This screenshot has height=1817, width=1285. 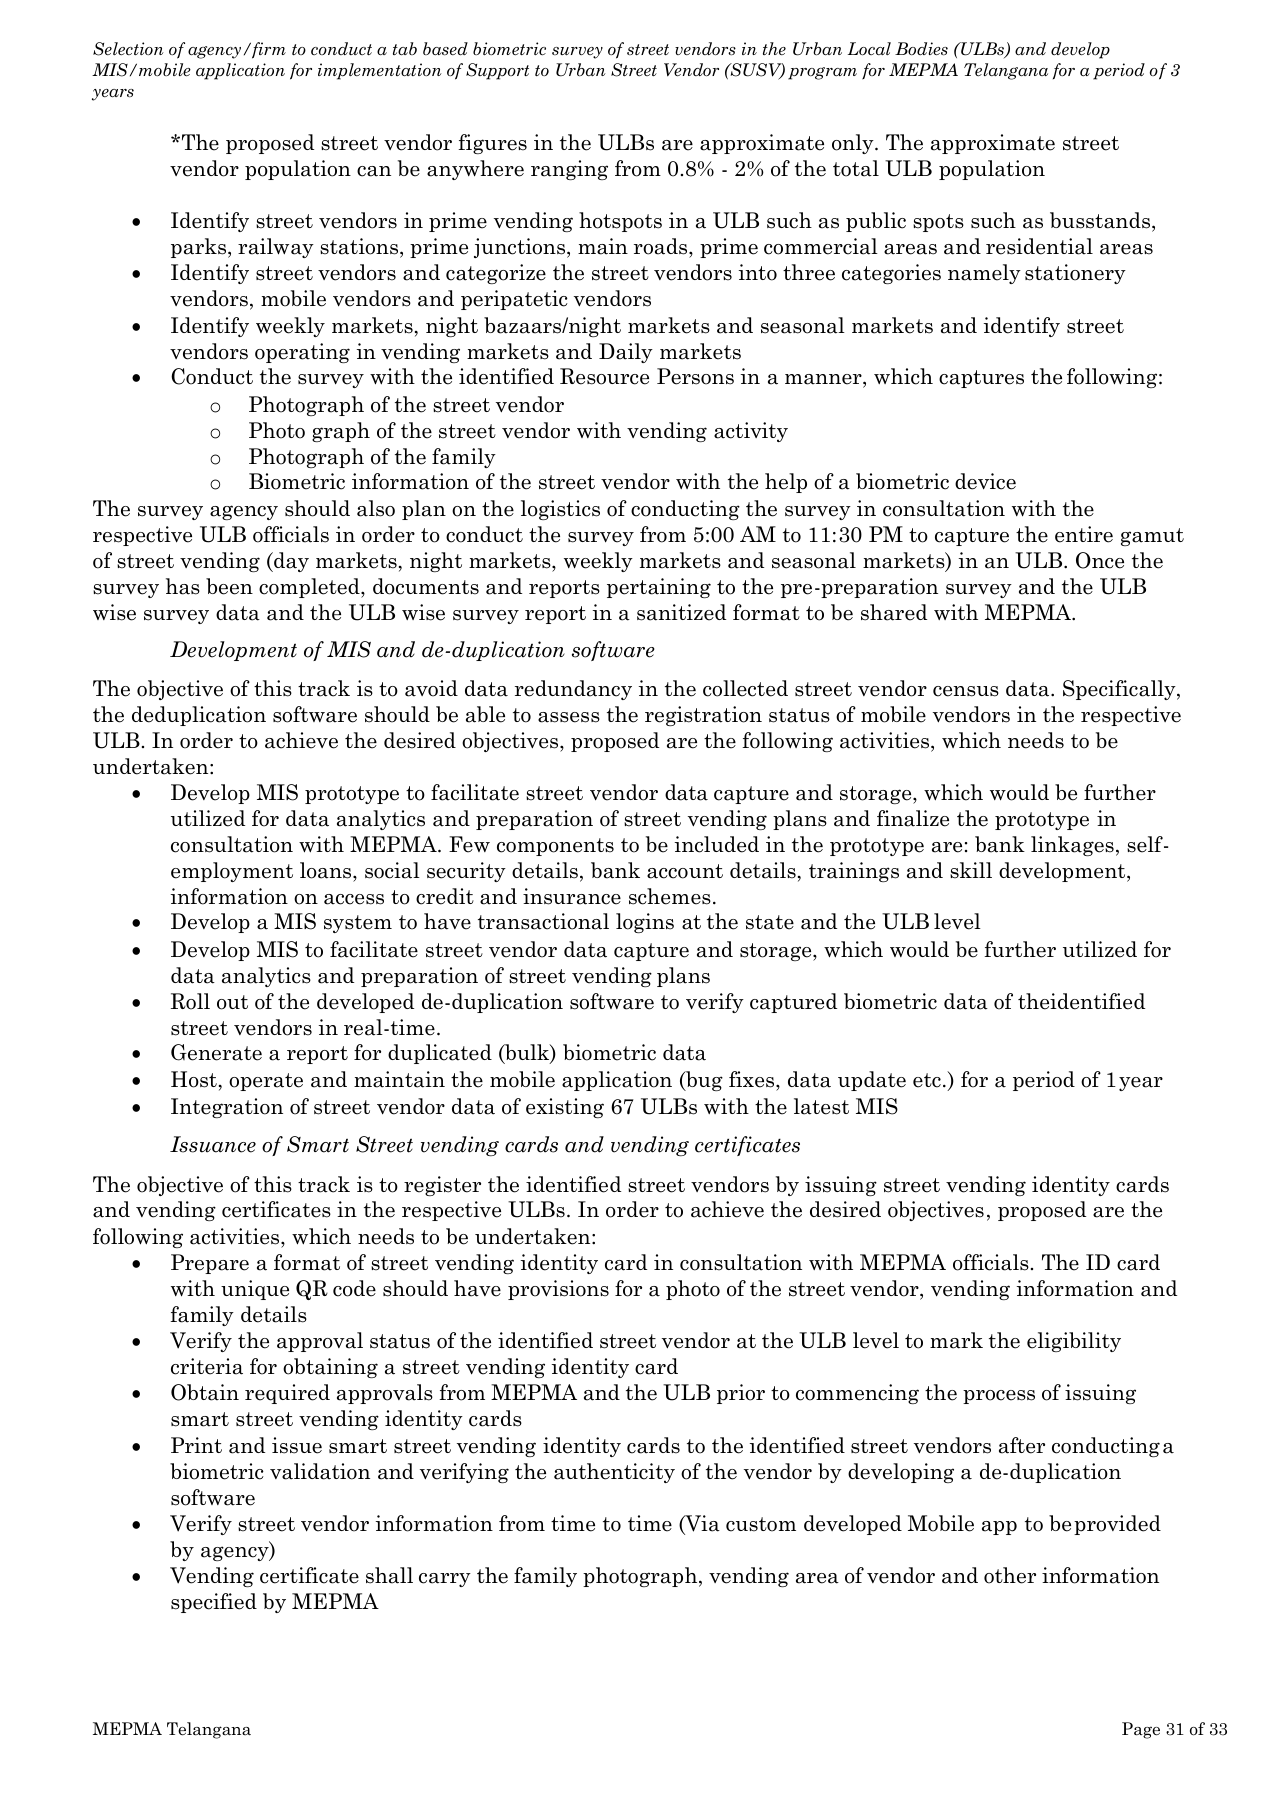 What do you see at coordinates (703, 716) in the screenshot?
I see `registration` at bounding box center [703, 716].
